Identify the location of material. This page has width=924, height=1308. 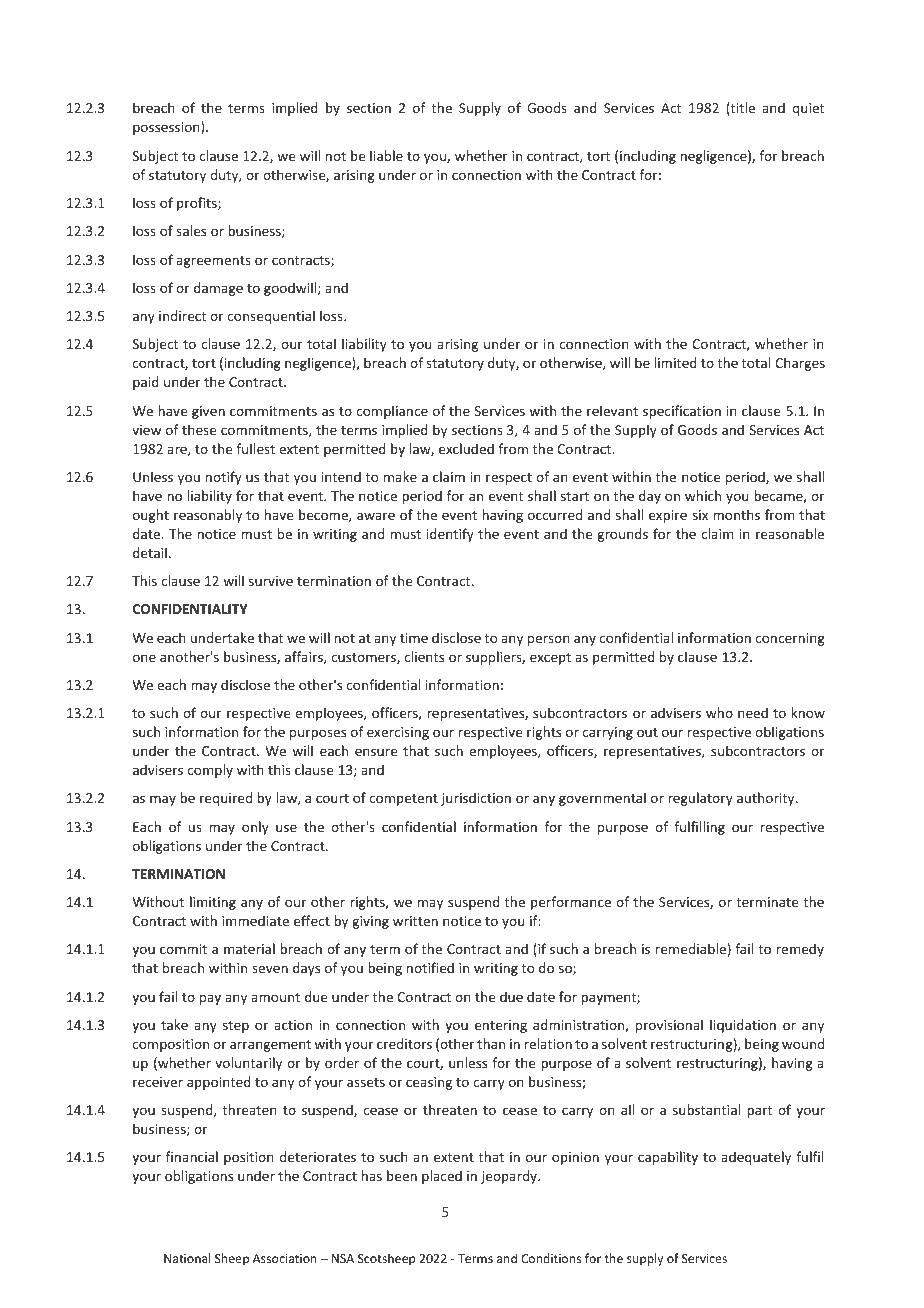
(249, 948).
